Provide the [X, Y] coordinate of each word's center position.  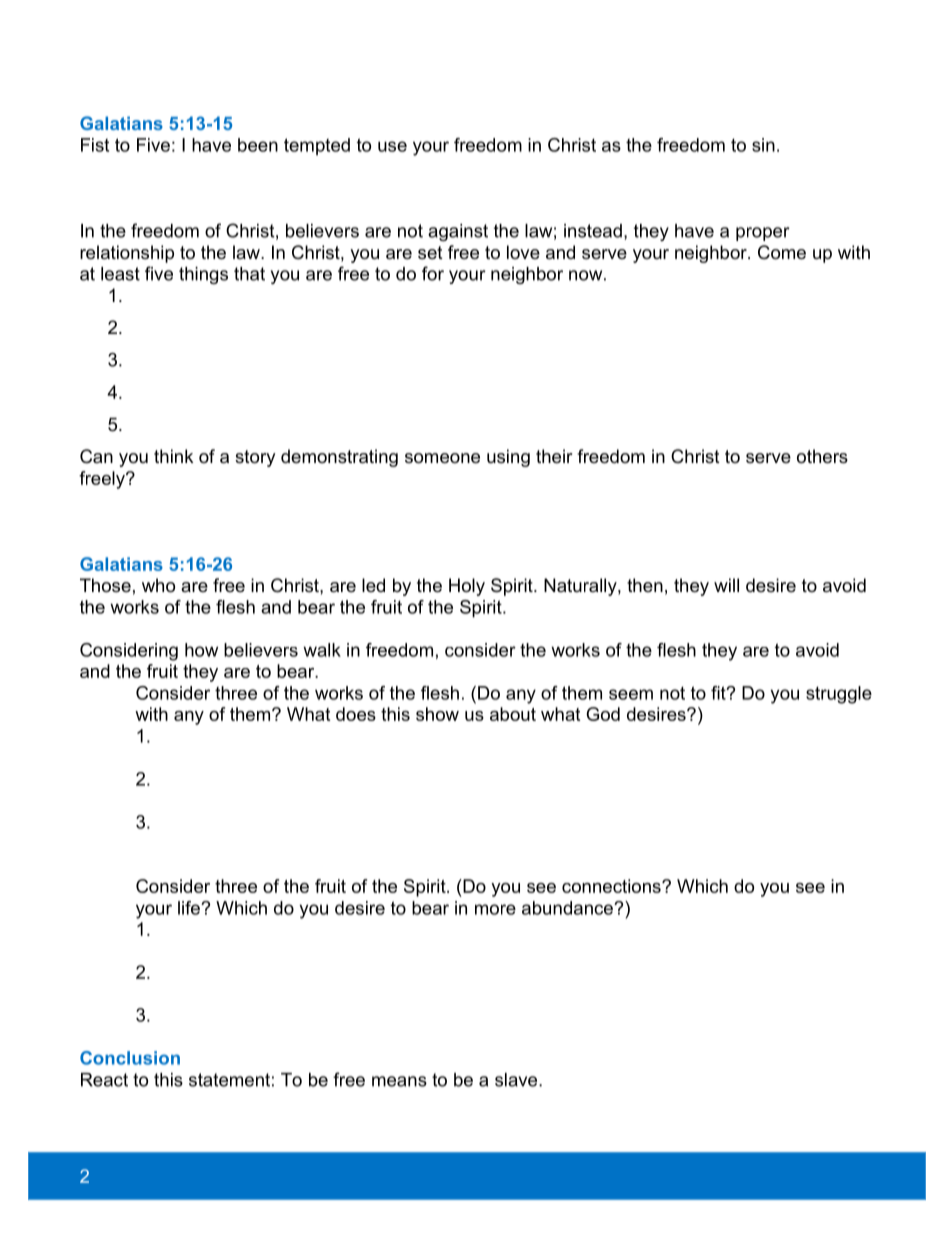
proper [763, 234]
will [726, 585]
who [158, 585]
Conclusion [130, 1058]
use [392, 146]
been [258, 145]
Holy [467, 587]
